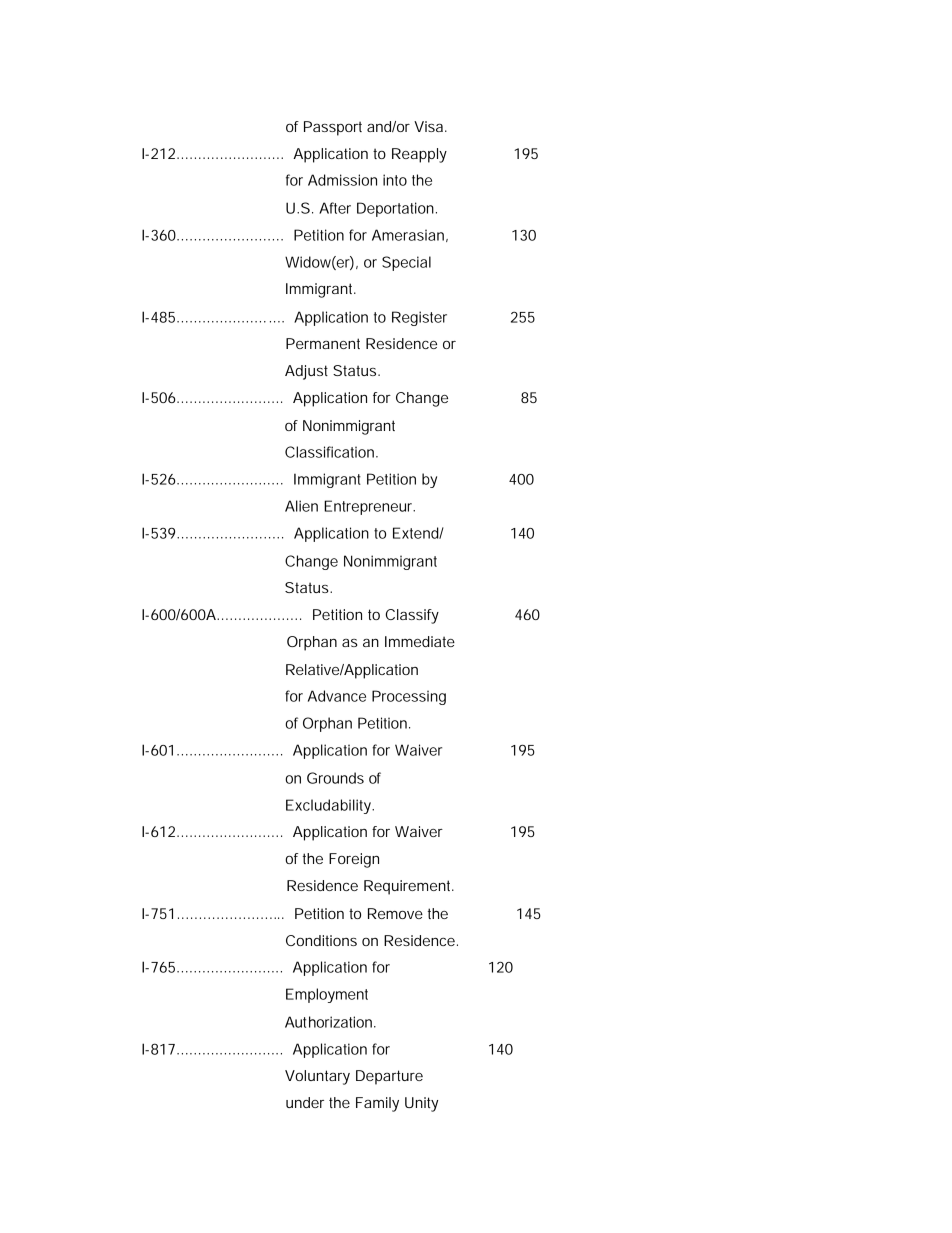 Image resolution: width=952 pixels, height=1233 pixels. What do you see at coordinates (337, 696) in the screenshot?
I see `Advance` at bounding box center [337, 696].
